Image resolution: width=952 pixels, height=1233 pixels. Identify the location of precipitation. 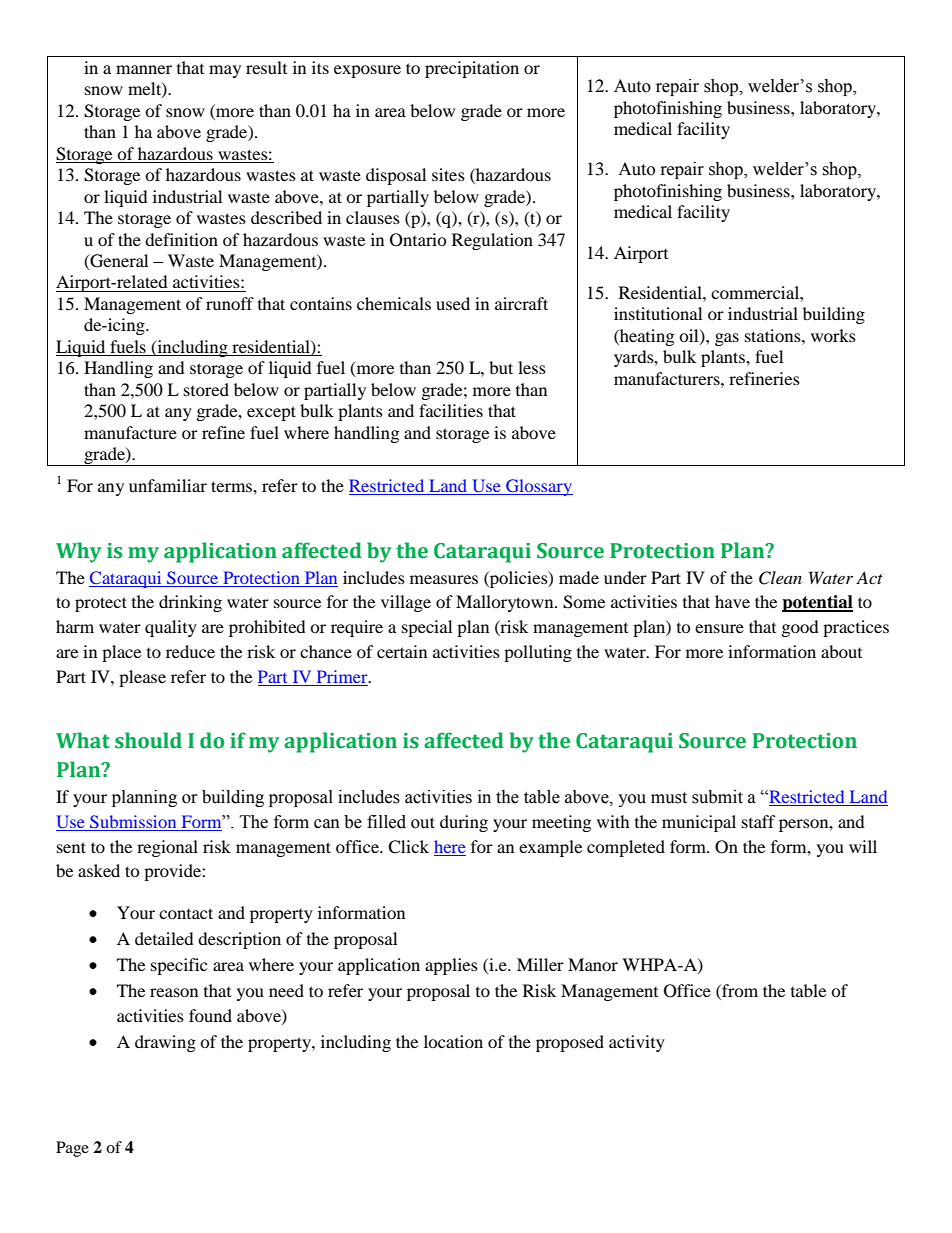
(472, 69).
